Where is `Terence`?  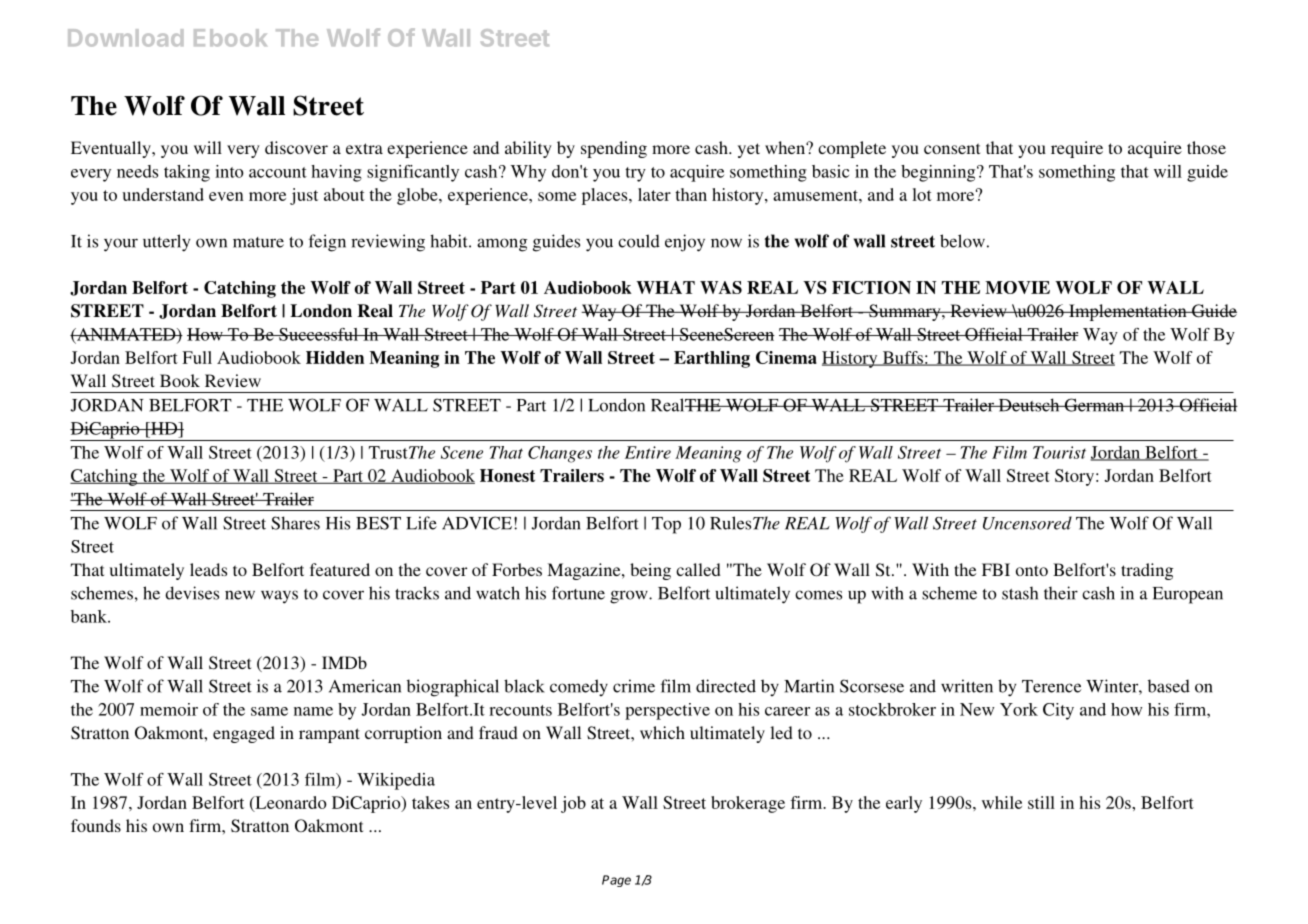 Terence is located at coordinates (1051, 686).
